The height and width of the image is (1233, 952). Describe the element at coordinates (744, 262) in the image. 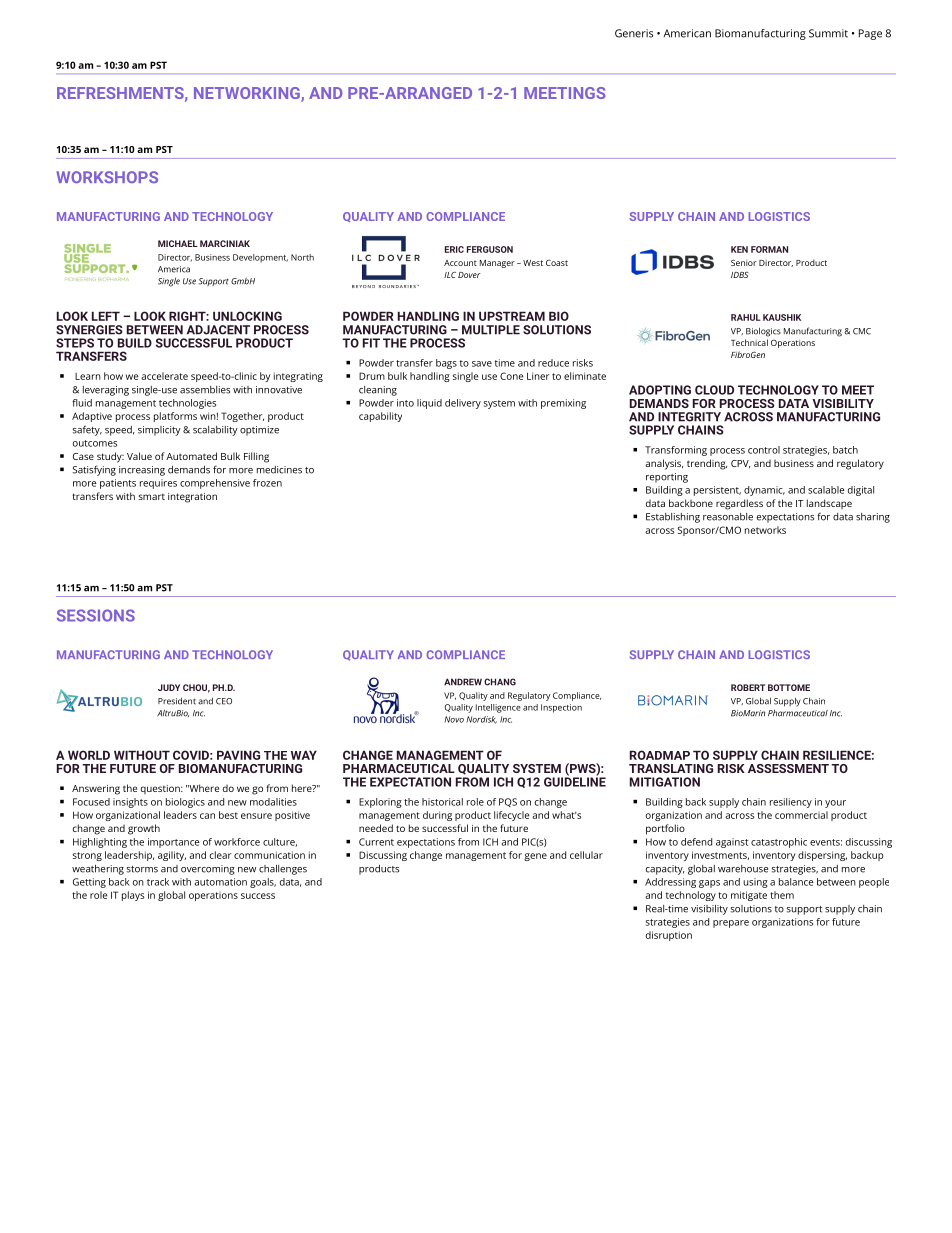

I see `Senior` at that location.
